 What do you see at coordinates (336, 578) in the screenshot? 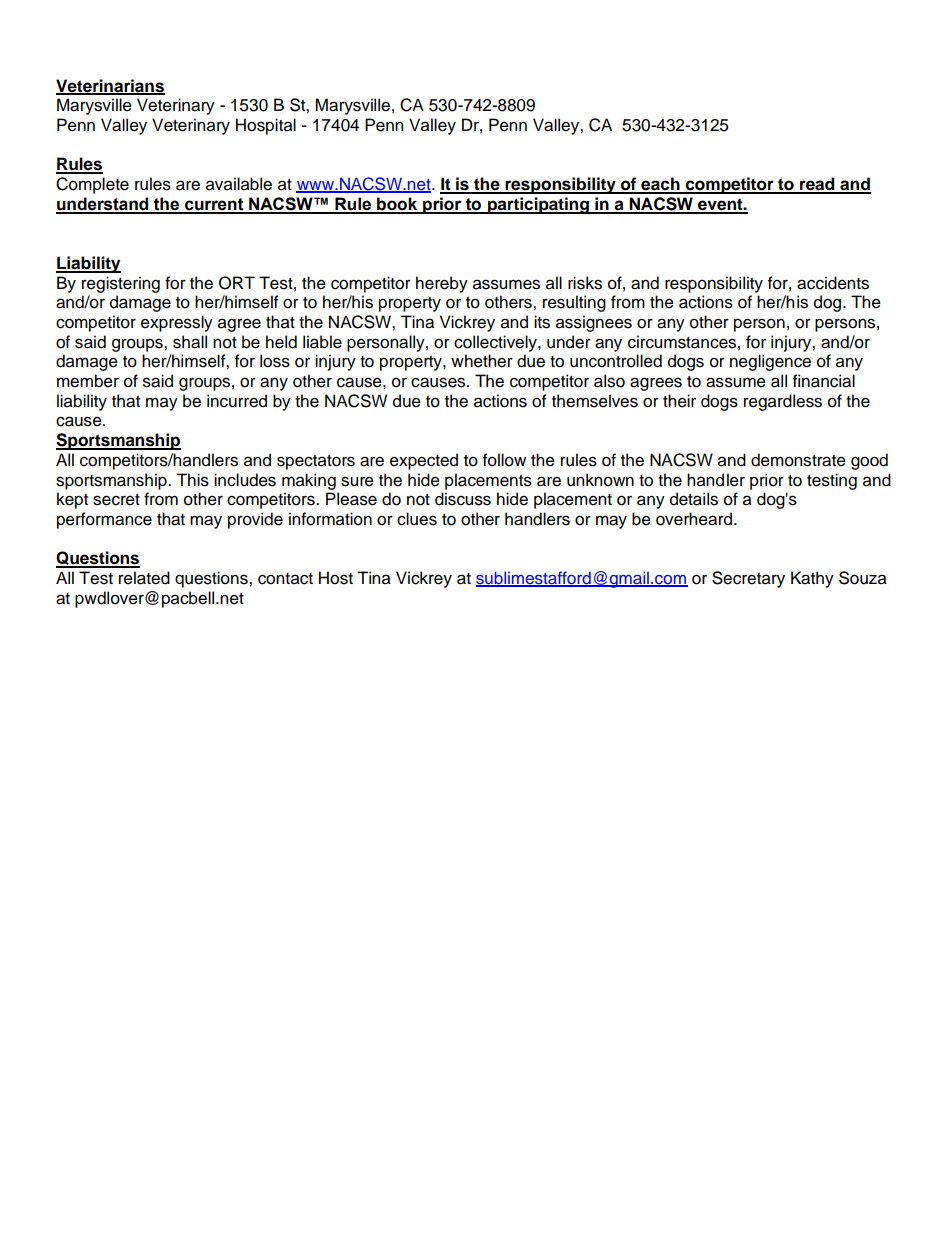
I see `Host` at bounding box center [336, 578].
